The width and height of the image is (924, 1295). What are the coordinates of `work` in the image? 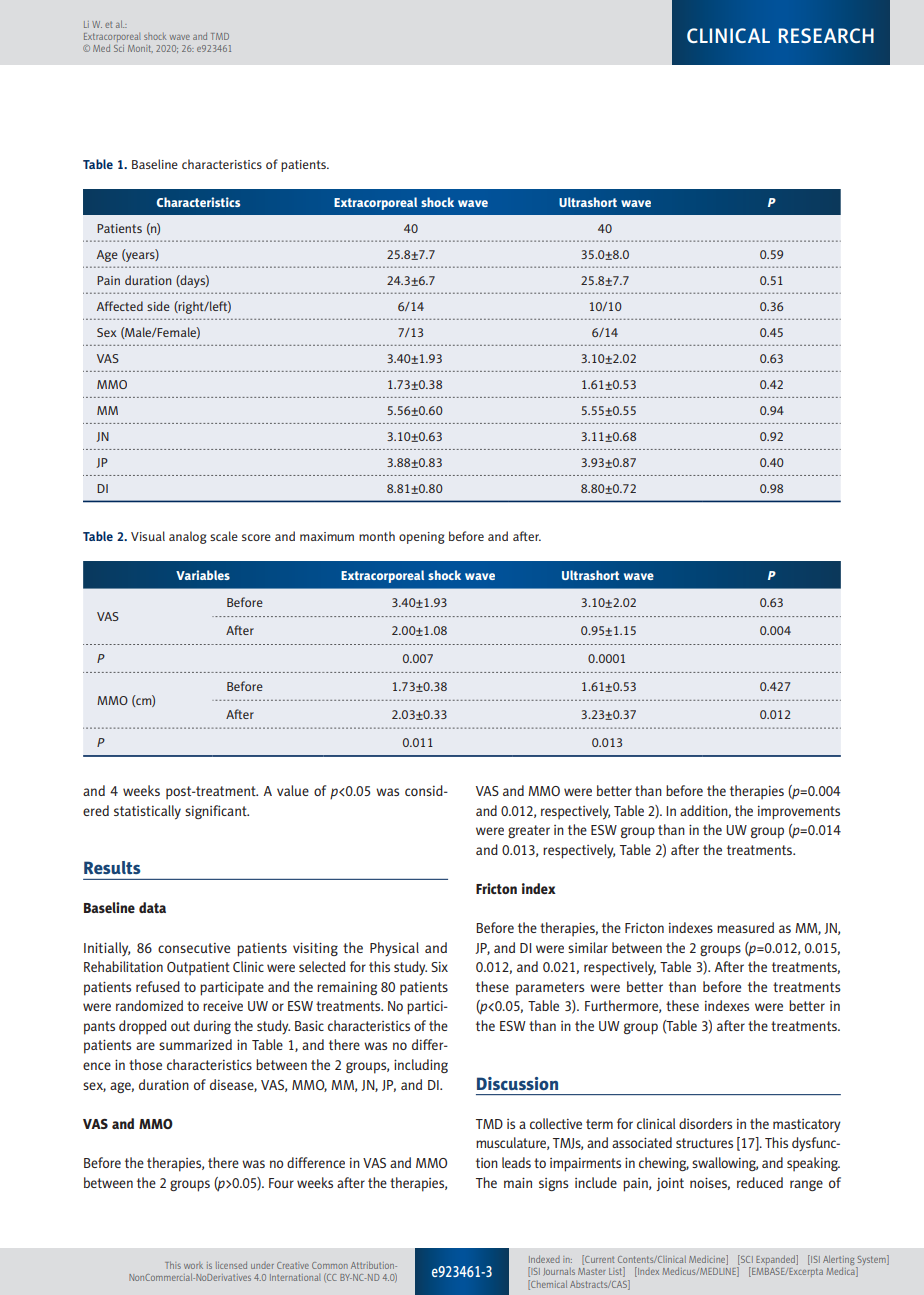 It's located at (193, 1265).
